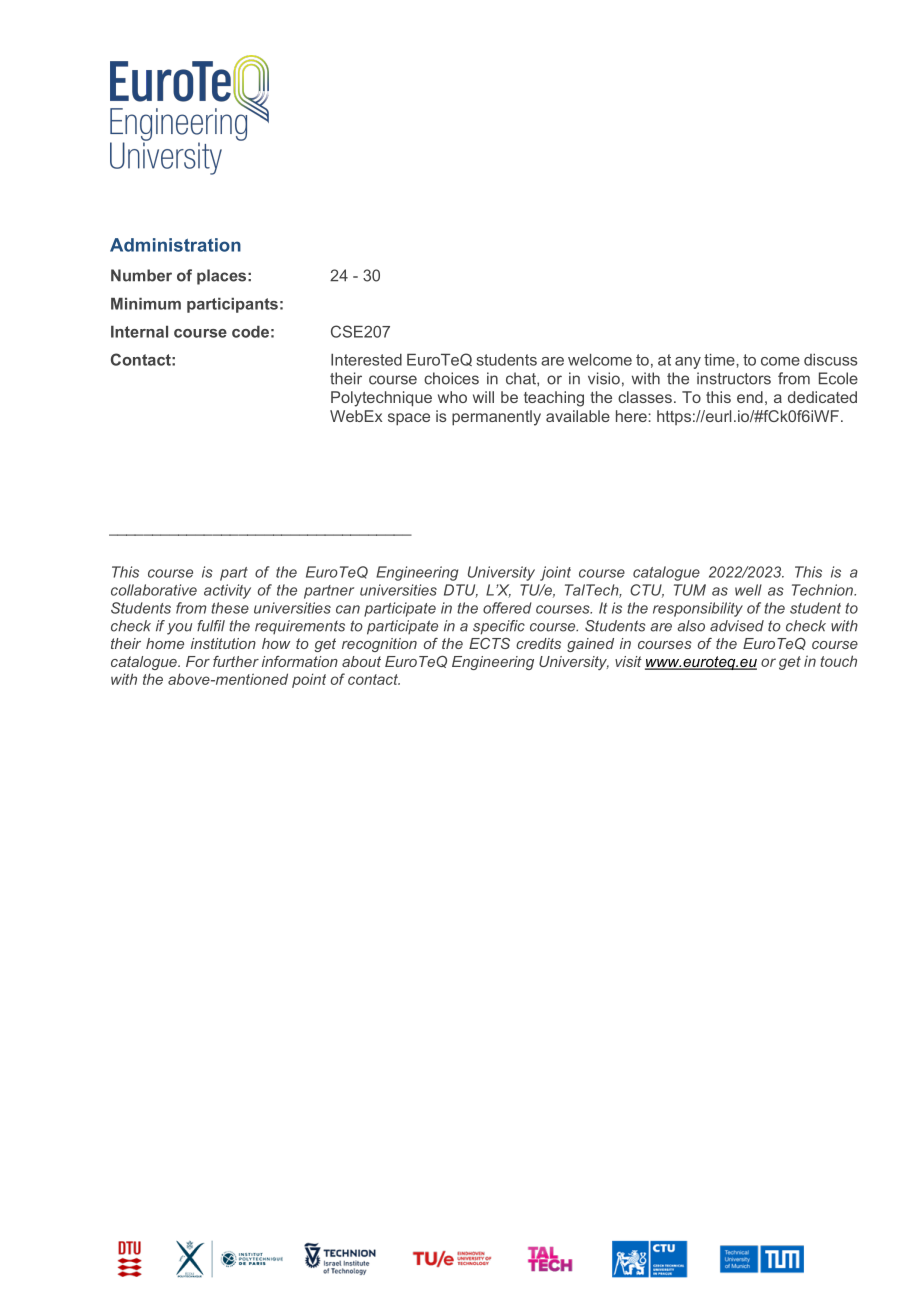 Image resolution: width=924 pixels, height=1308 pixels. Describe the element at coordinates (720, 360) in the screenshot. I see `time` at that location.
